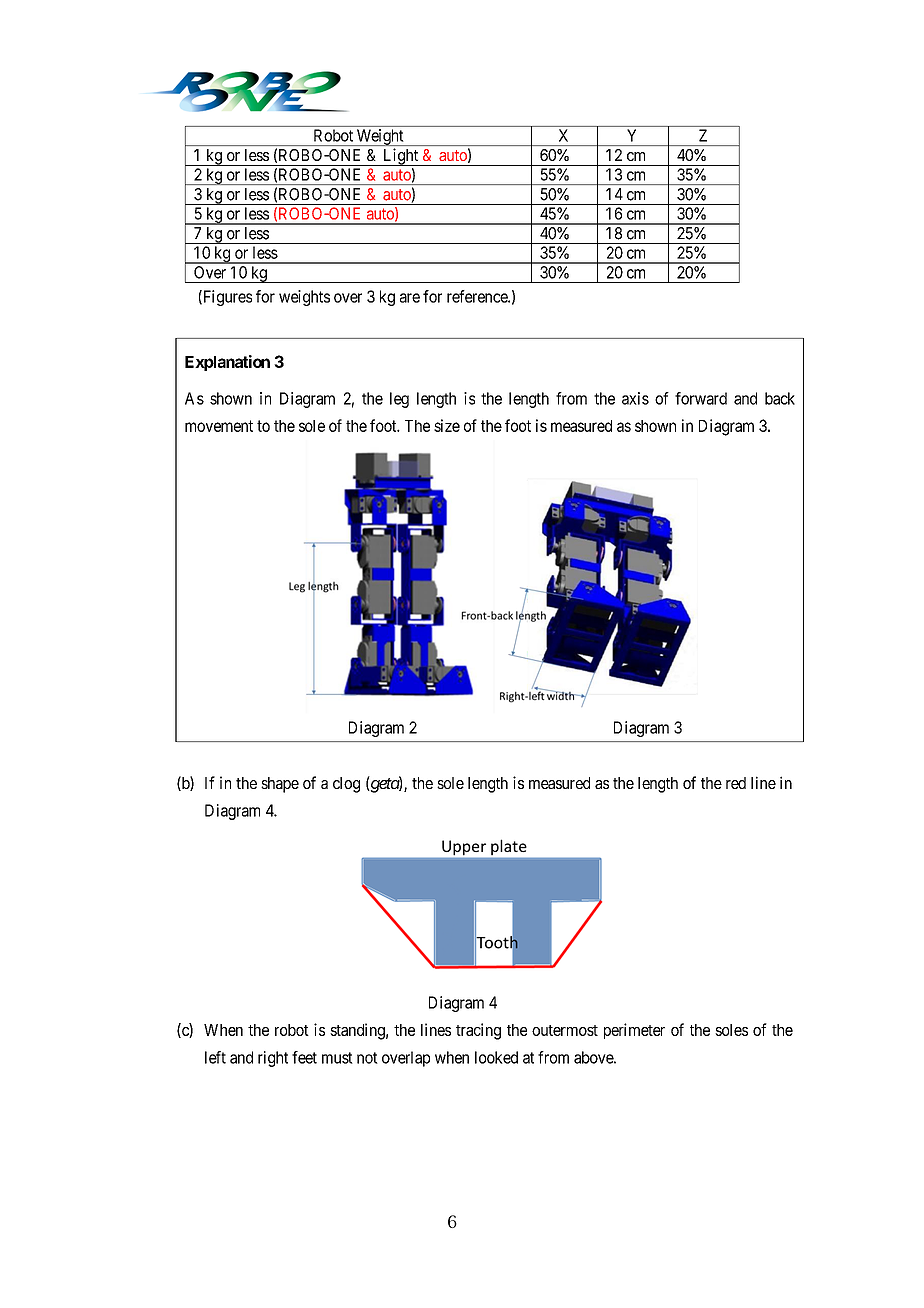 The width and height of the screenshot is (924, 1308). What do you see at coordinates (634, 1031) in the screenshot?
I see `perimeter` at bounding box center [634, 1031].
